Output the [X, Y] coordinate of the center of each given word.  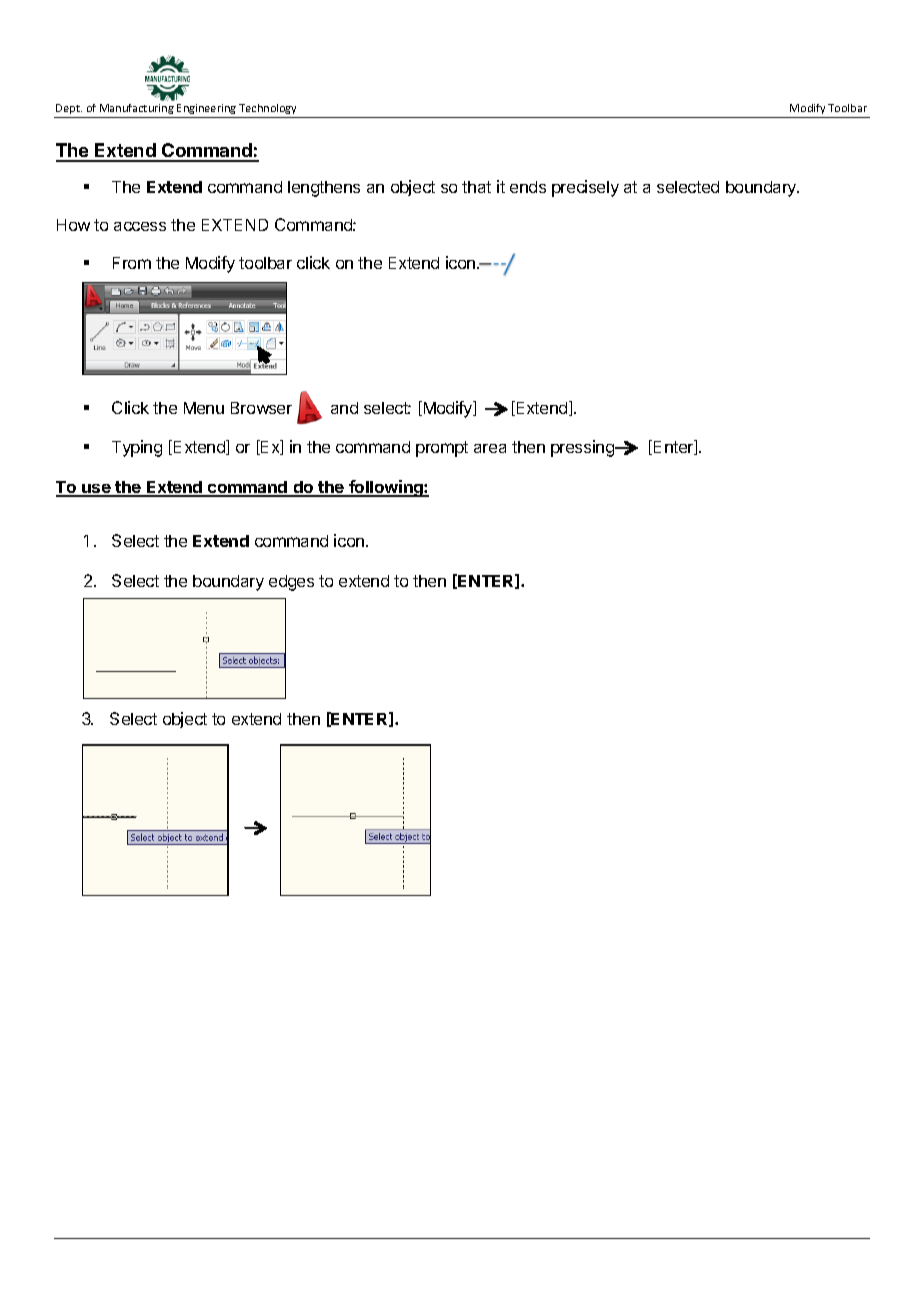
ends [528, 187]
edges [291, 583]
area [490, 448]
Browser [261, 408]
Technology [267, 109]
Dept [69, 109]
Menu [204, 408]
